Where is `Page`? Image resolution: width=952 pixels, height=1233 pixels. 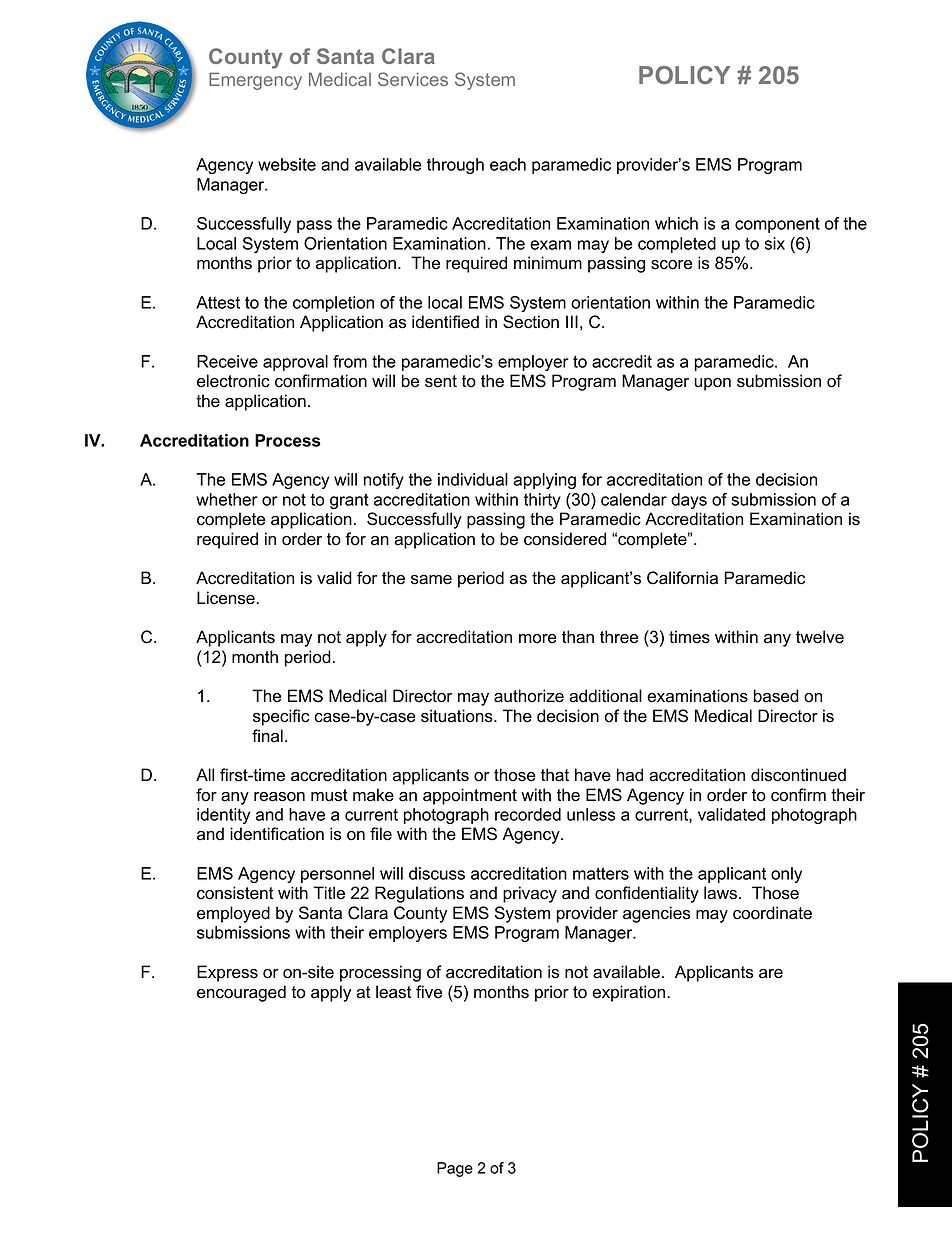
Page is located at coordinates (455, 1169).
